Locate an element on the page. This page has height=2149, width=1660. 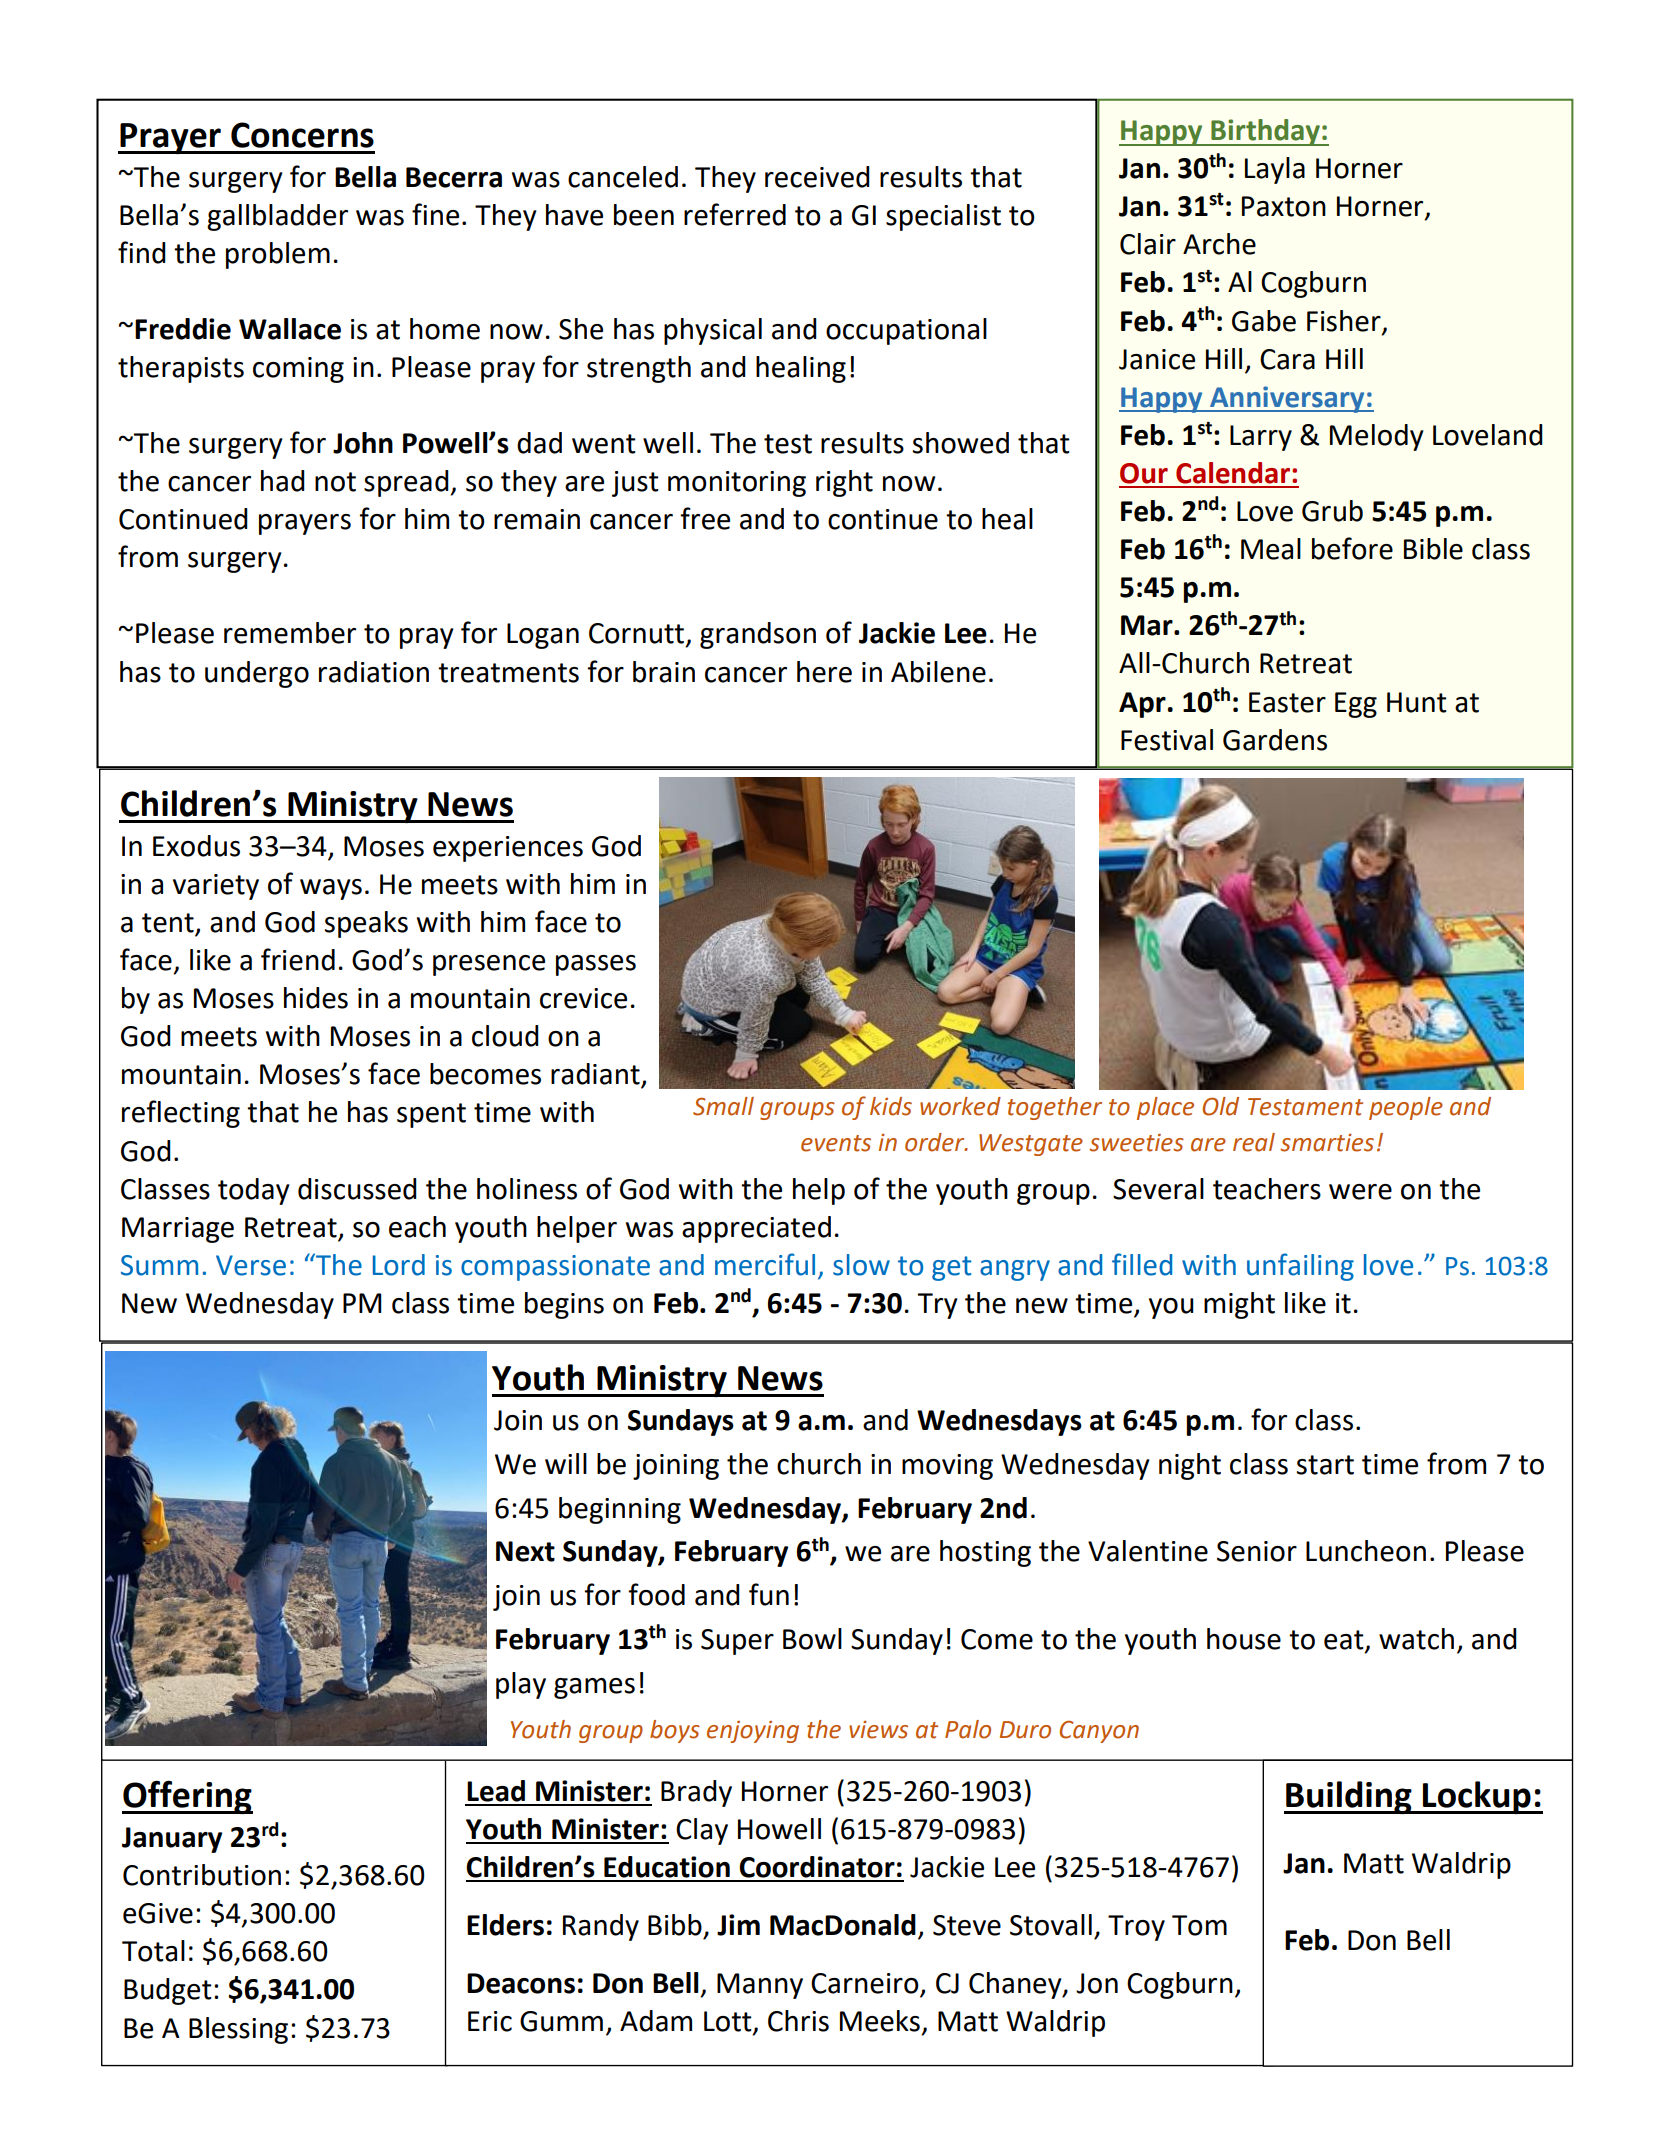
Easter is located at coordinates (1287, 702).
